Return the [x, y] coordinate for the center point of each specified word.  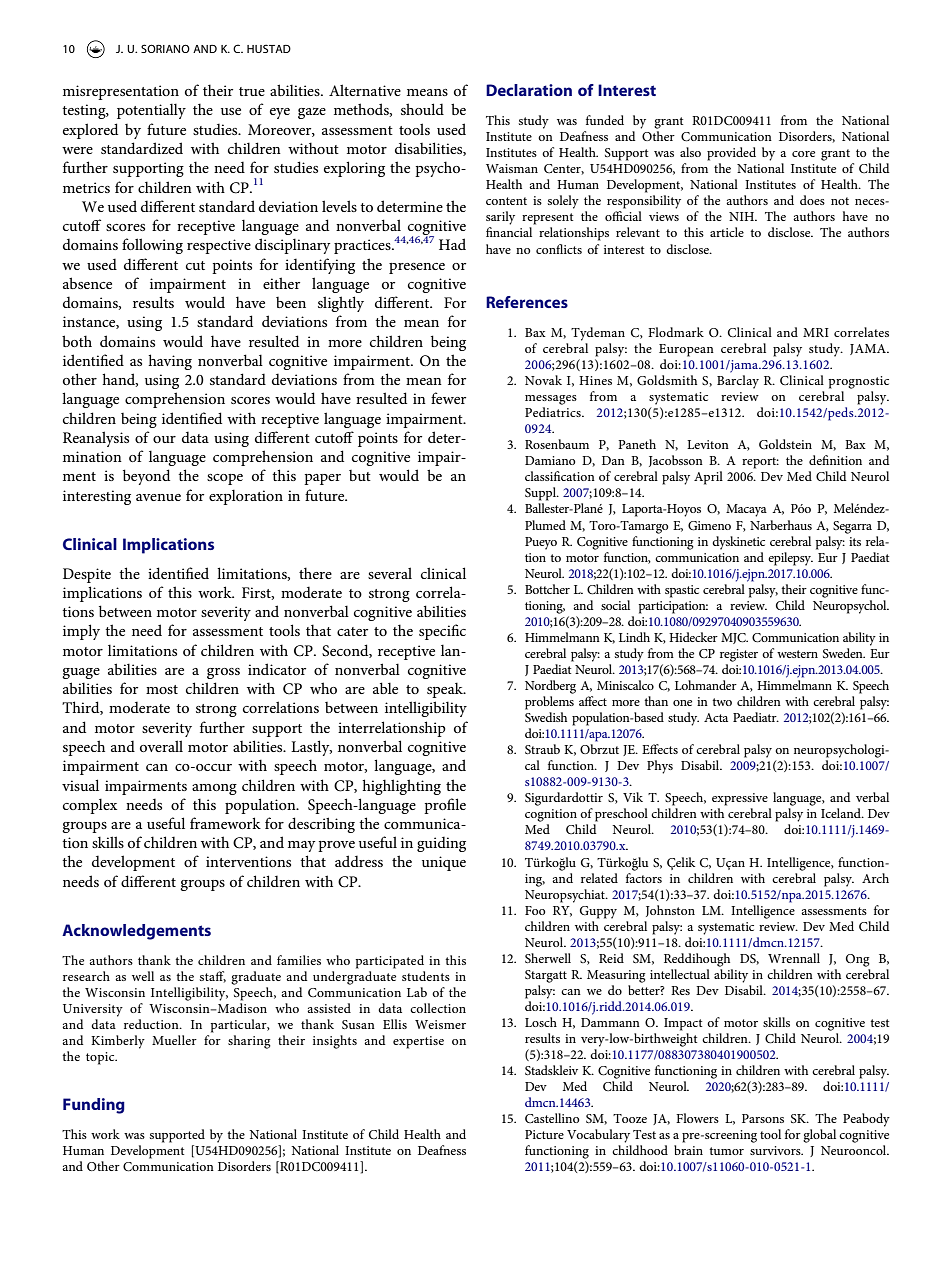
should [422, 109]
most [162, 689]
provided [731, 154]
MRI [816, 332]
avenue [158, 497]
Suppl [541, 494]
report [760, 463]
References [527, 302]
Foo [535, 910]
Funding [94, 1106]
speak [446, 690]
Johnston [670, 911]
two [722, 702]
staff [213, 977]
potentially [151, 111]
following [152, 246]
